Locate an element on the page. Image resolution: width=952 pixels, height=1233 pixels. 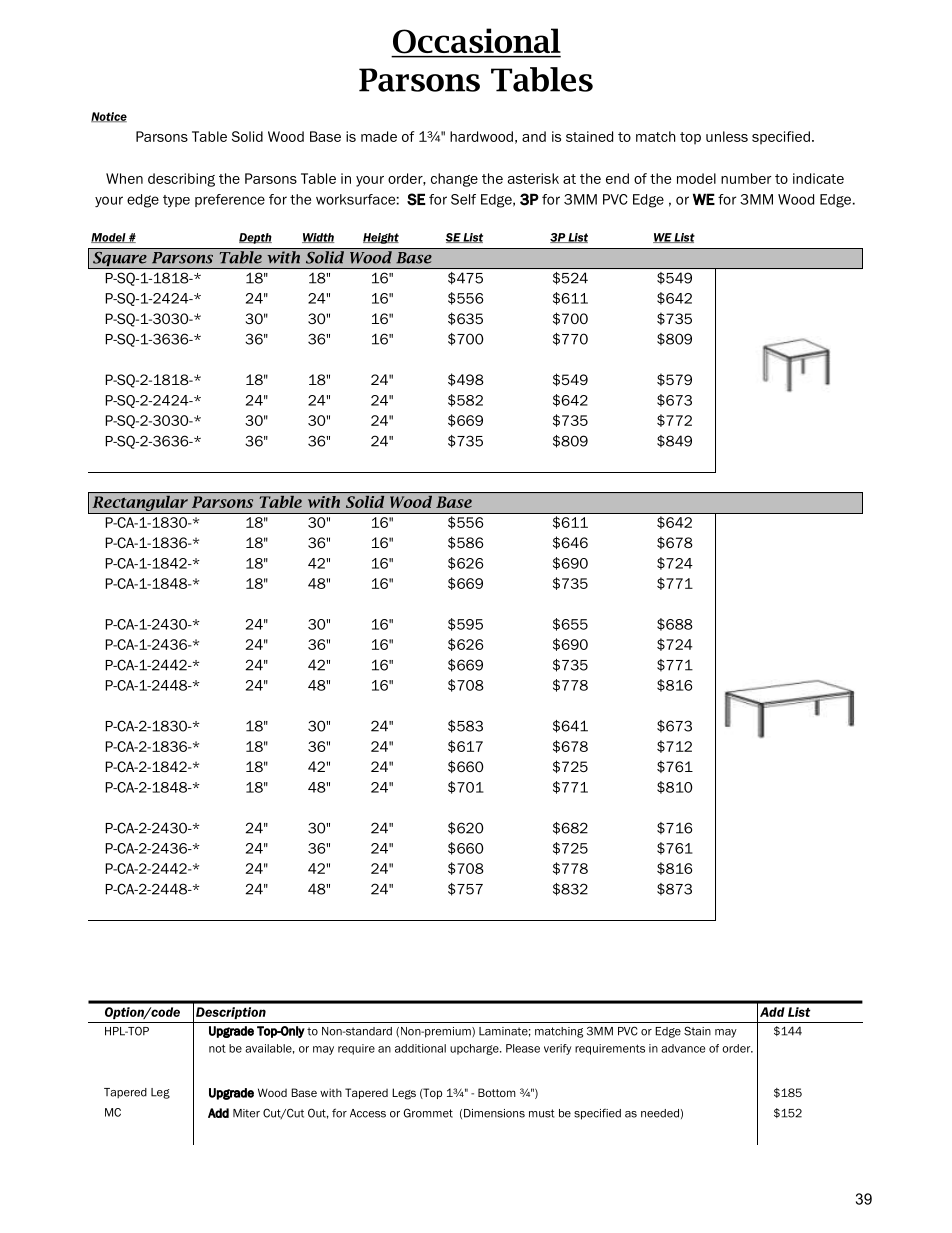
Please is located at coordinates (523, 1048).
